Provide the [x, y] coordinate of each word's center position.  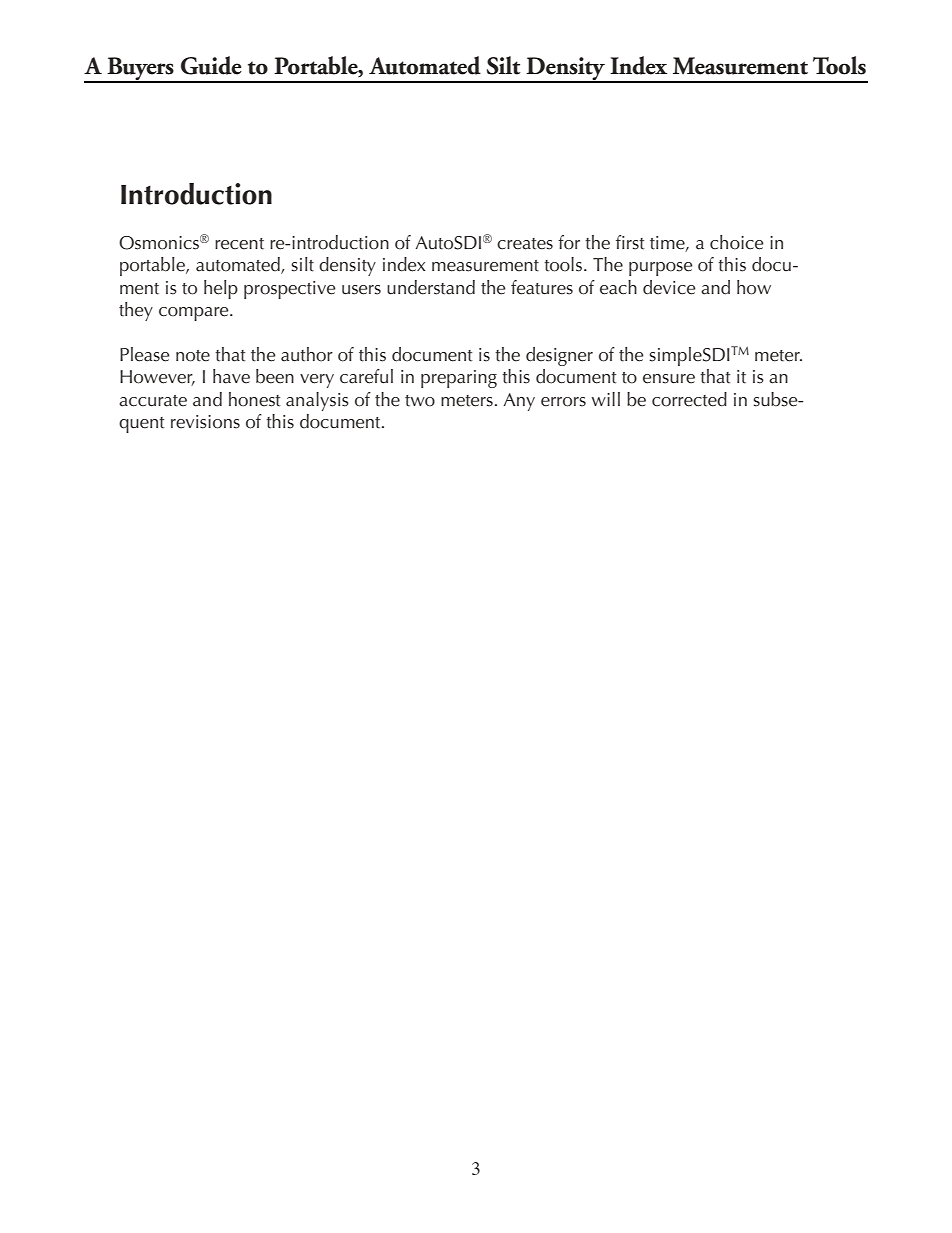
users [361, 290]
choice [736, 242]
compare [195, 314]
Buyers [140, 70]
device [669, 287]
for [569, 242]
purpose [660, 269]
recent [239, 244]
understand [431, 287]
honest [255, 399]
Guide [211, 65]
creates [525, 244]
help [221, 289]
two [420, 401]
